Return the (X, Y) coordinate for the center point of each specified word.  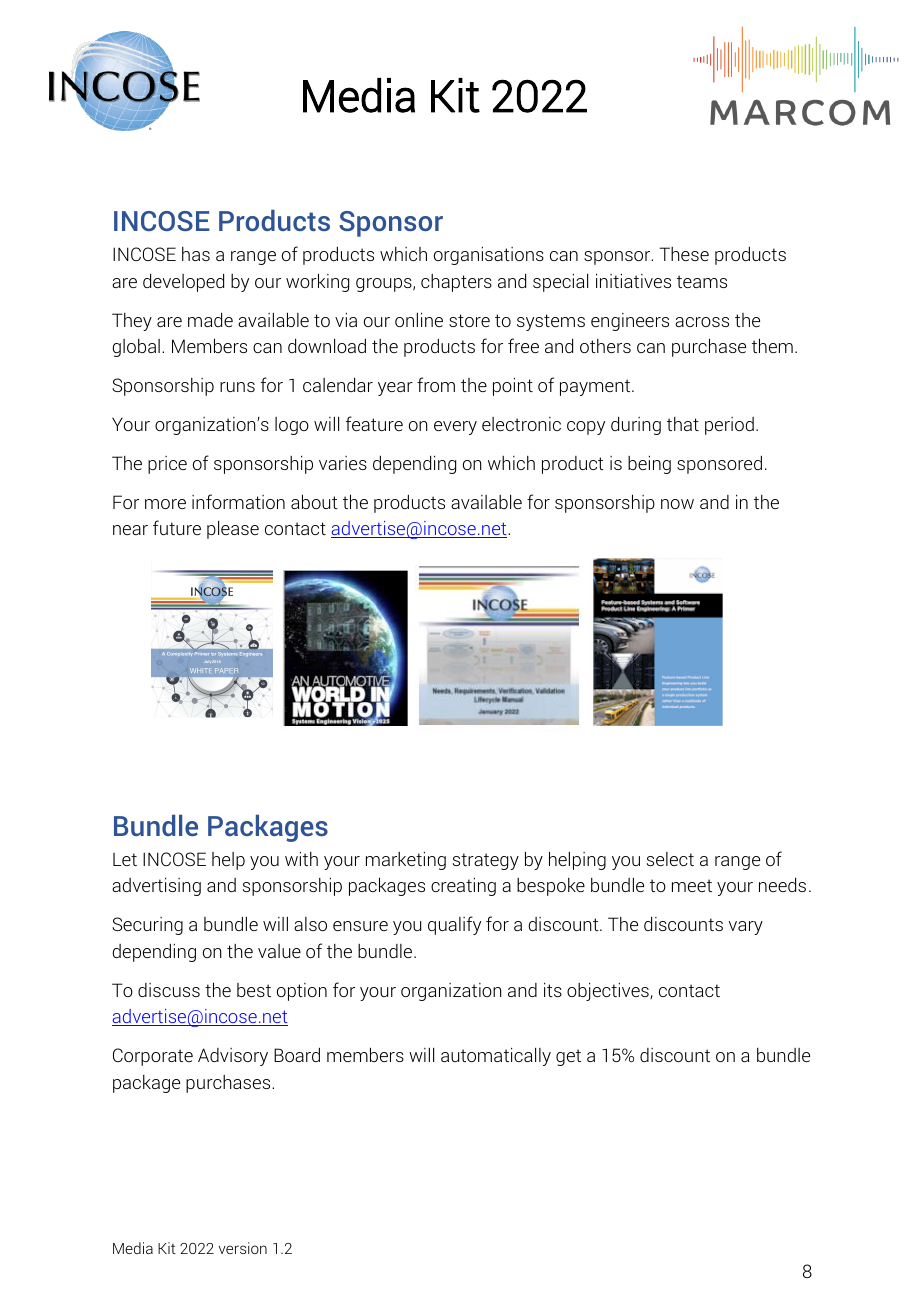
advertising (156, 887)
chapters (456, 283)
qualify (454, 925)
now (677, 504)
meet (692, 885)
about (314, 501)
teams (702, 281)
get (568, 1057)
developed (183, 283)
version (243, 1248)
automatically (496, 1057)
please (233, 530)
